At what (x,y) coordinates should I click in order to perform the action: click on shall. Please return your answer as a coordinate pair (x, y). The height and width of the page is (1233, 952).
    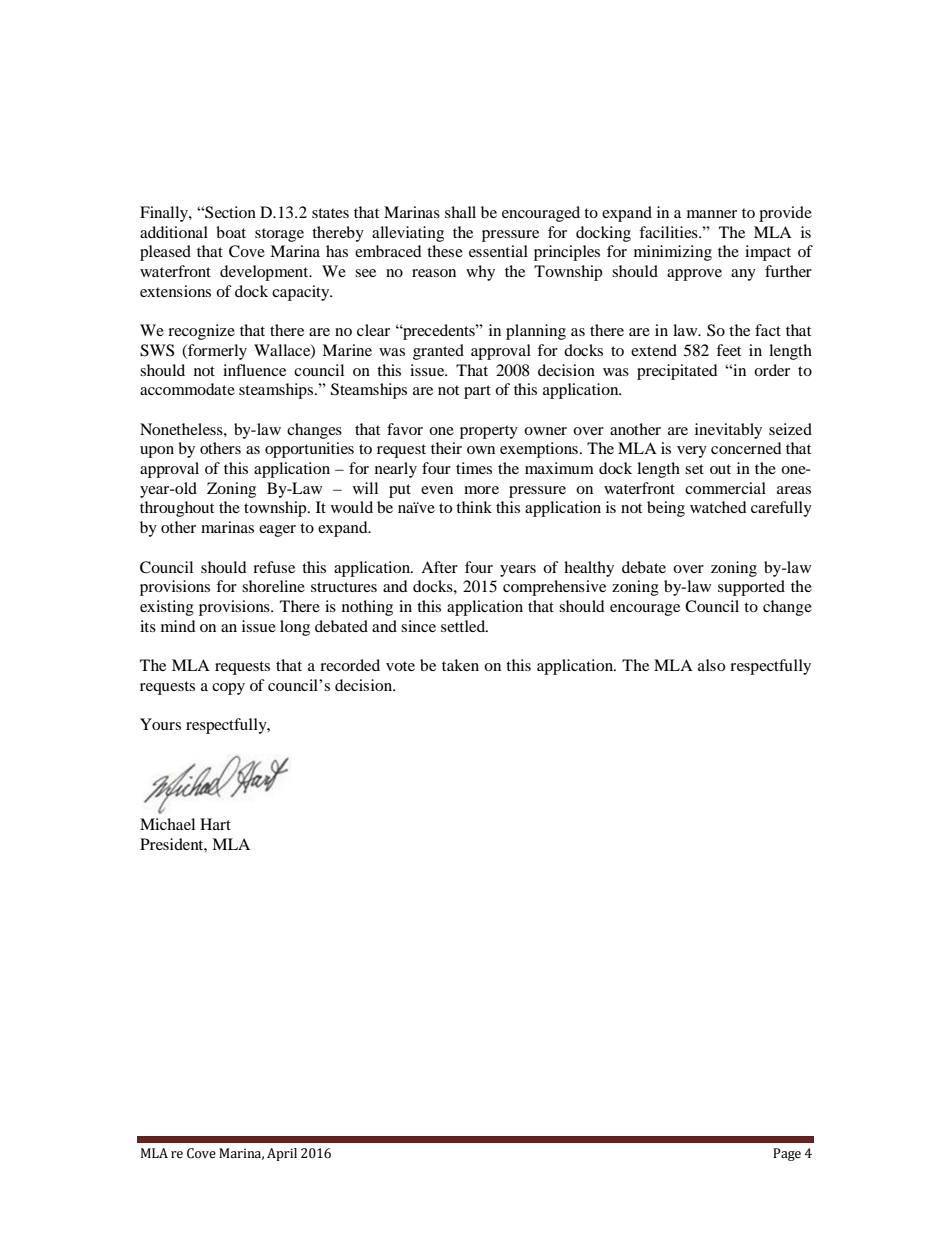
    Looking at the image, I should click on (460, 212).
